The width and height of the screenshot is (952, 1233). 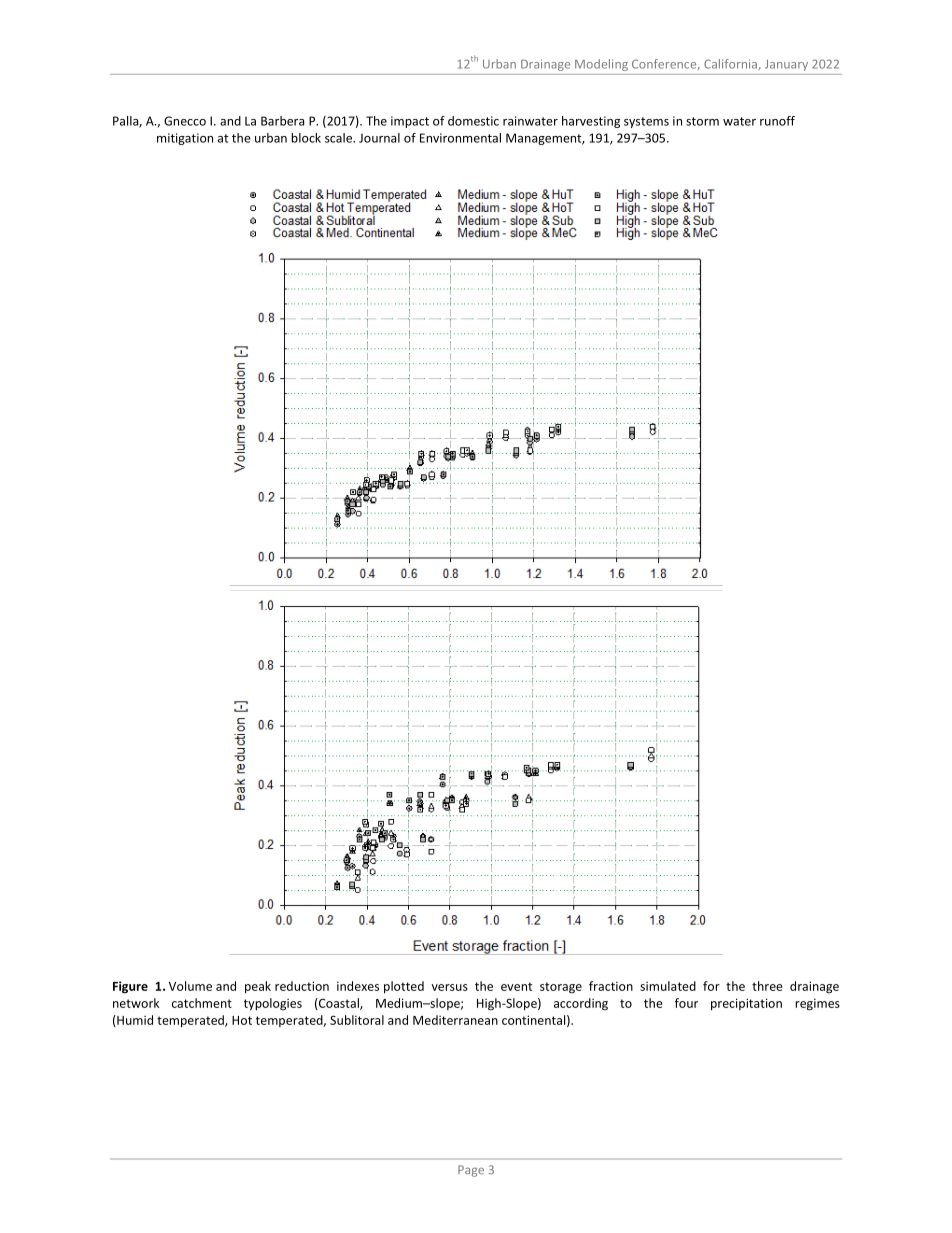 What do you see at coordinates (473, 121) in the screenshot?
I see `domestic` at bounding box center [473, 121].
